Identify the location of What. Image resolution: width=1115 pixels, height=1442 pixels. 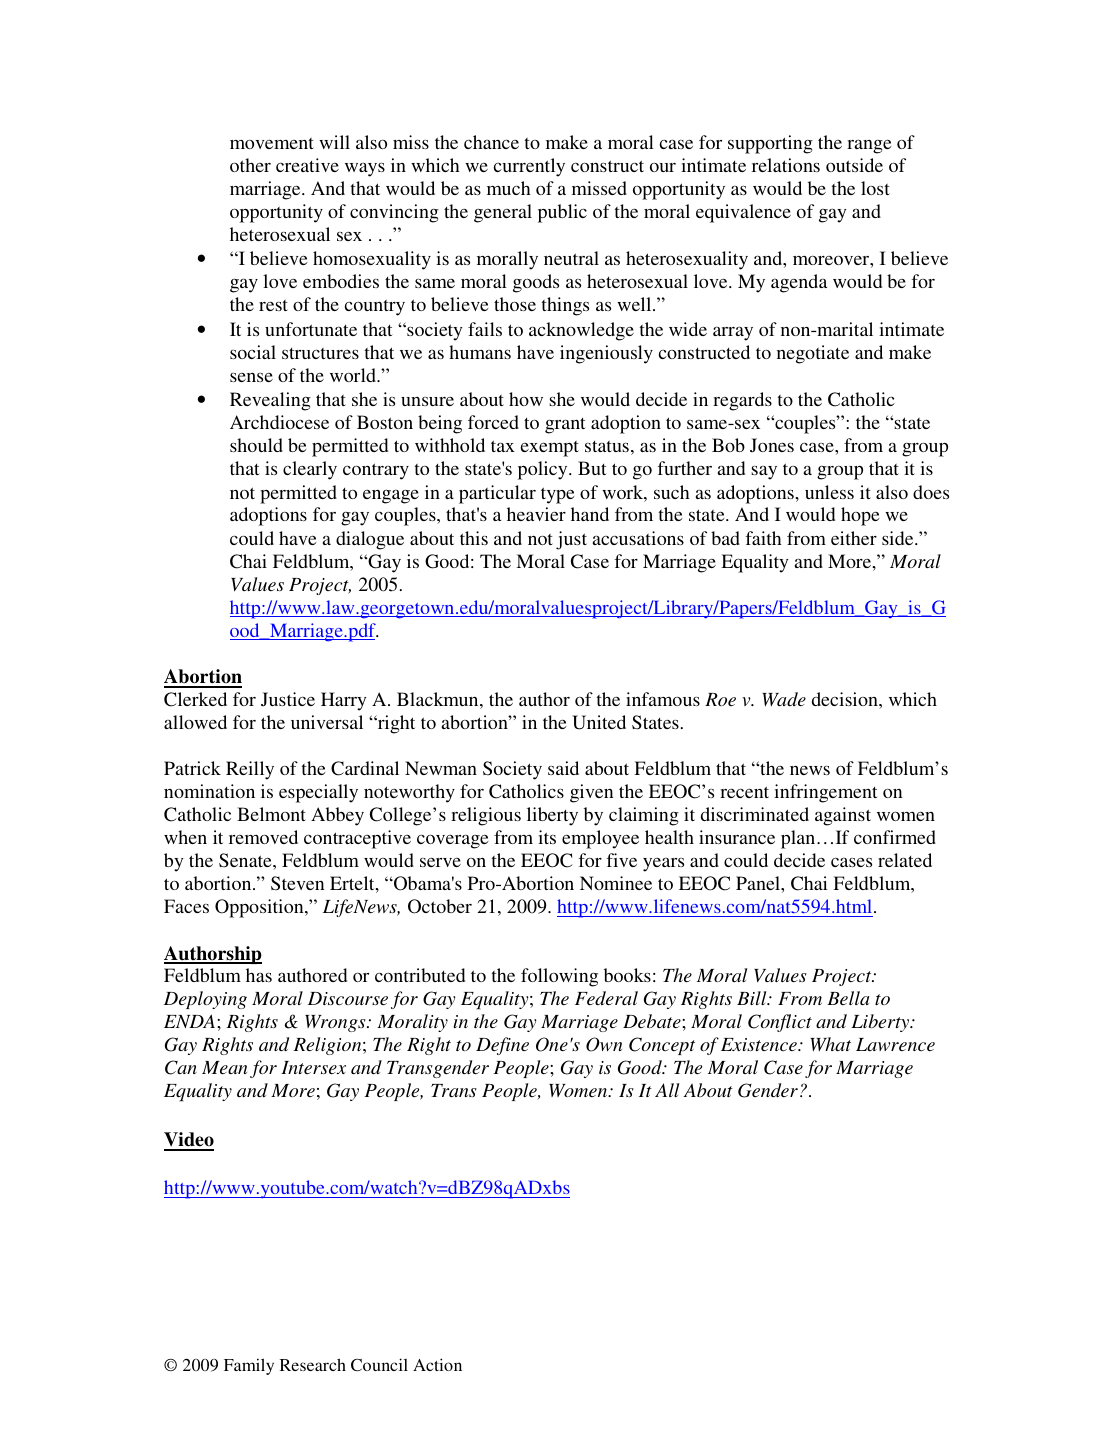
(830, 1044).
